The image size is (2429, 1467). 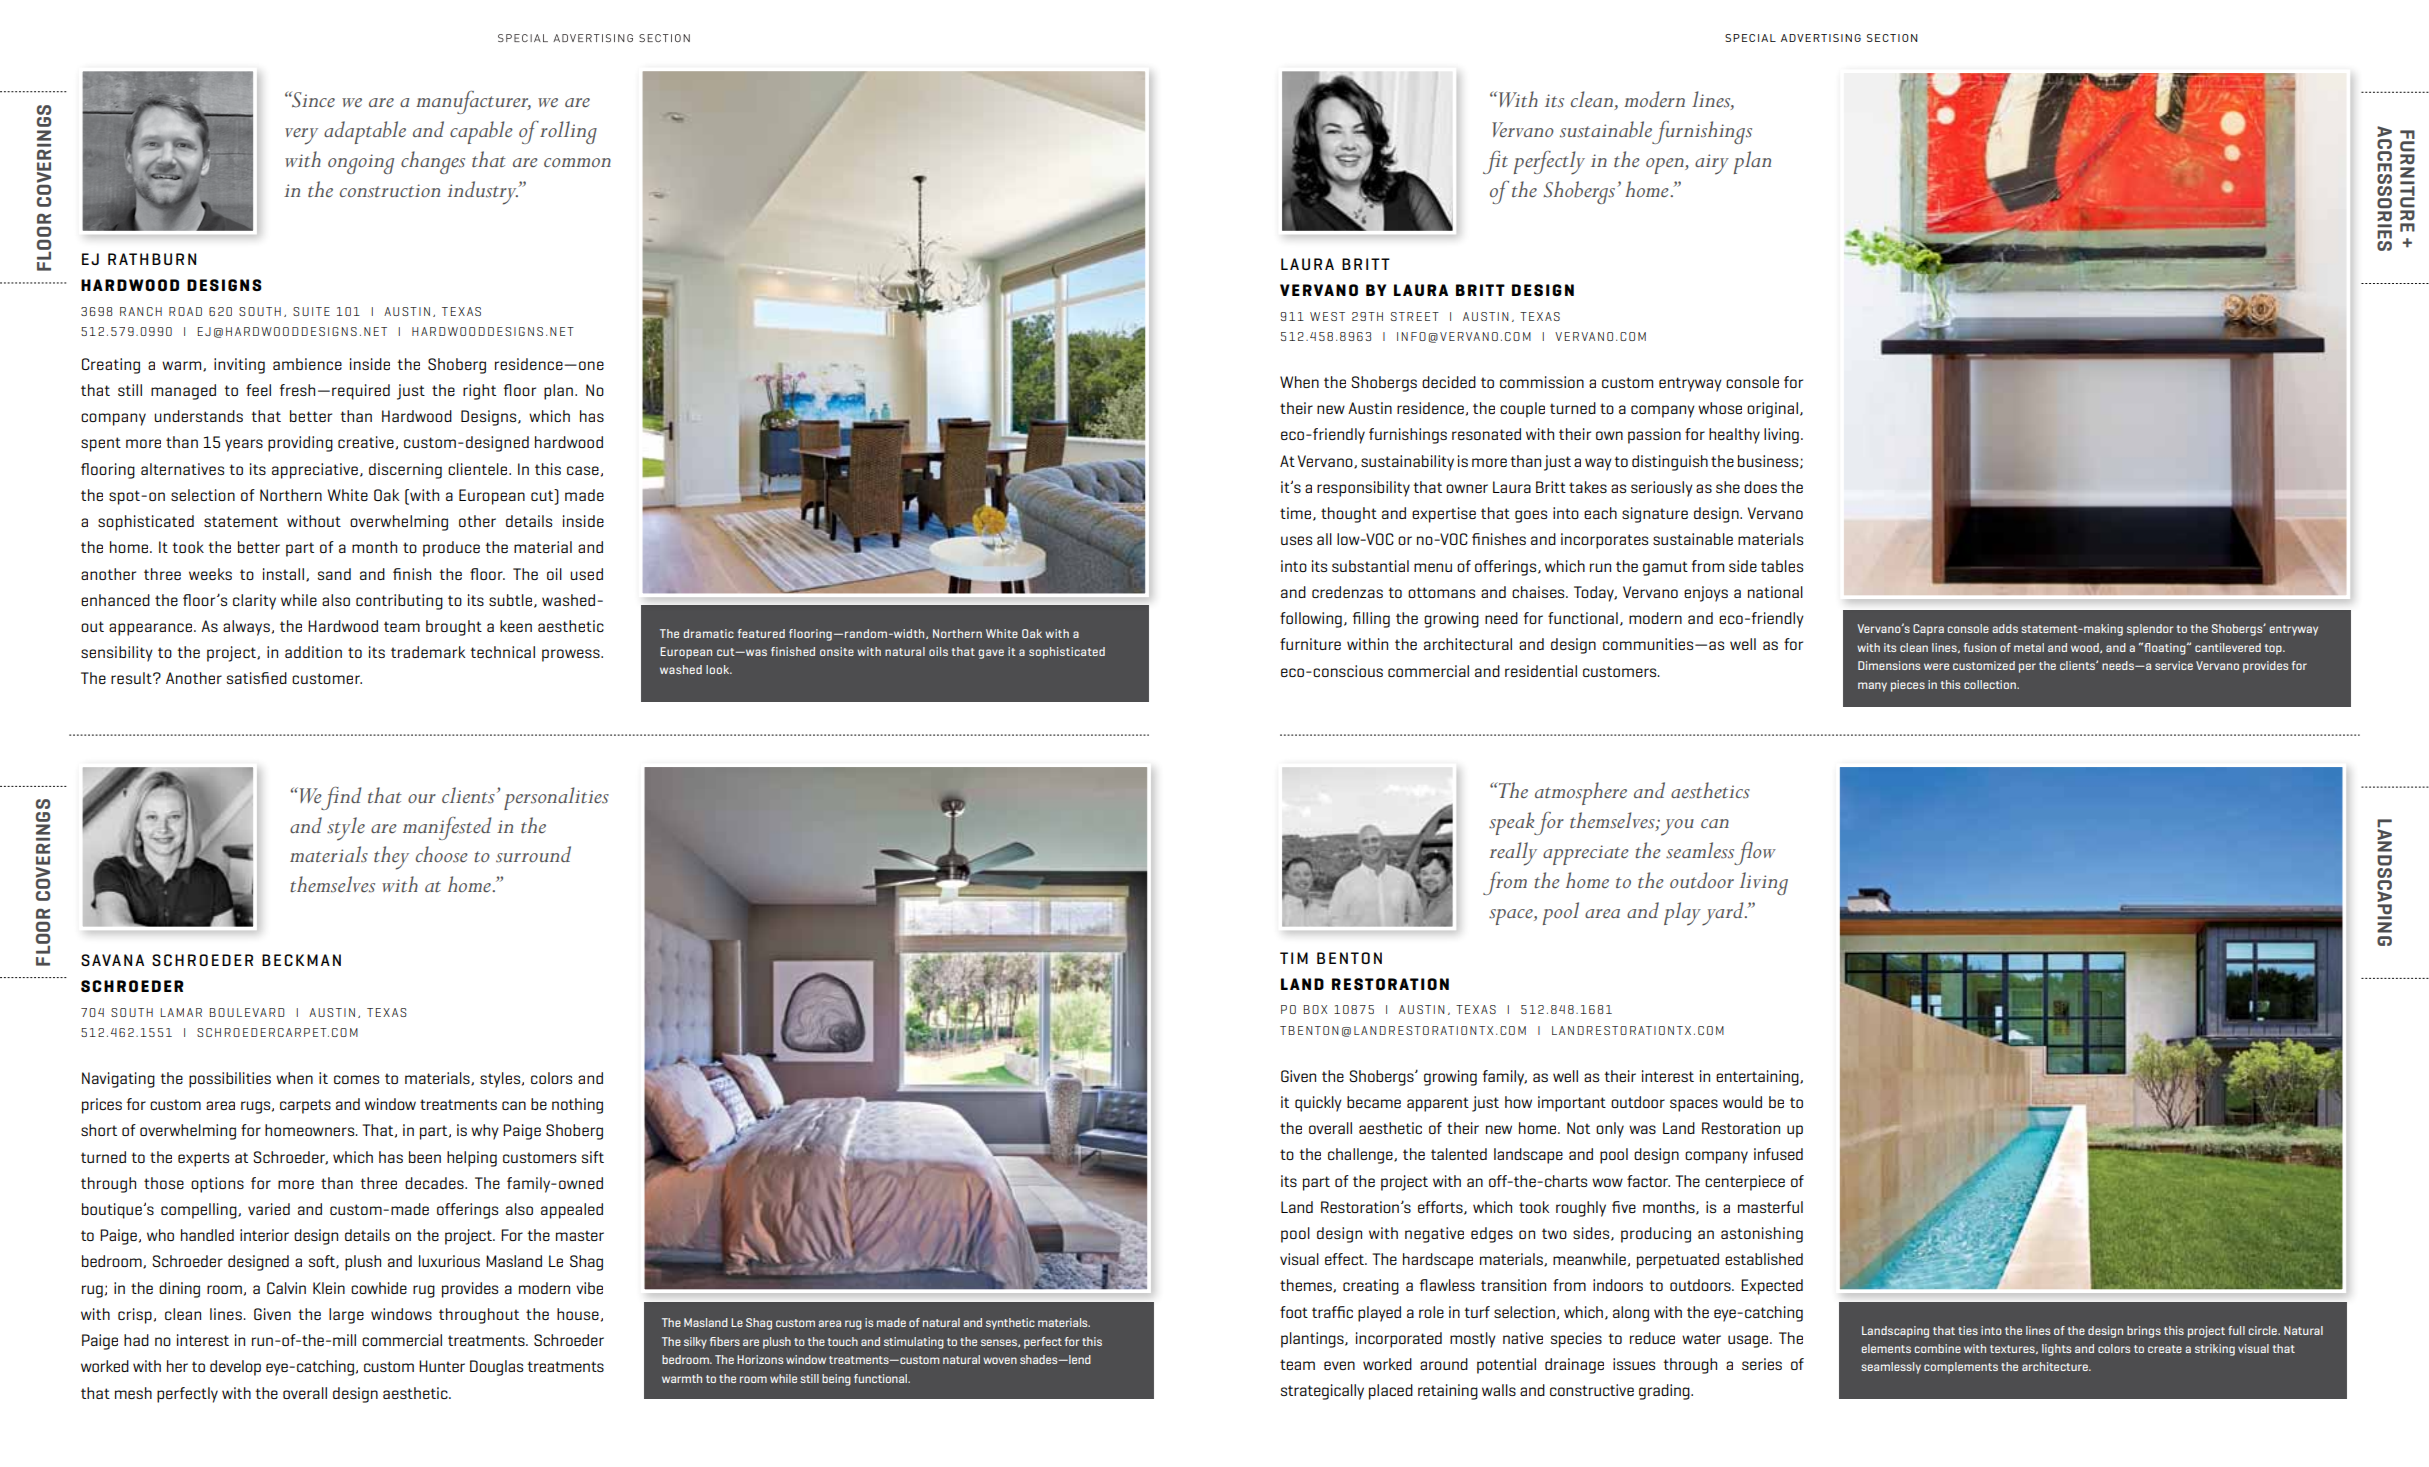 I want to click on even, so click(x=1339, y=1365).
